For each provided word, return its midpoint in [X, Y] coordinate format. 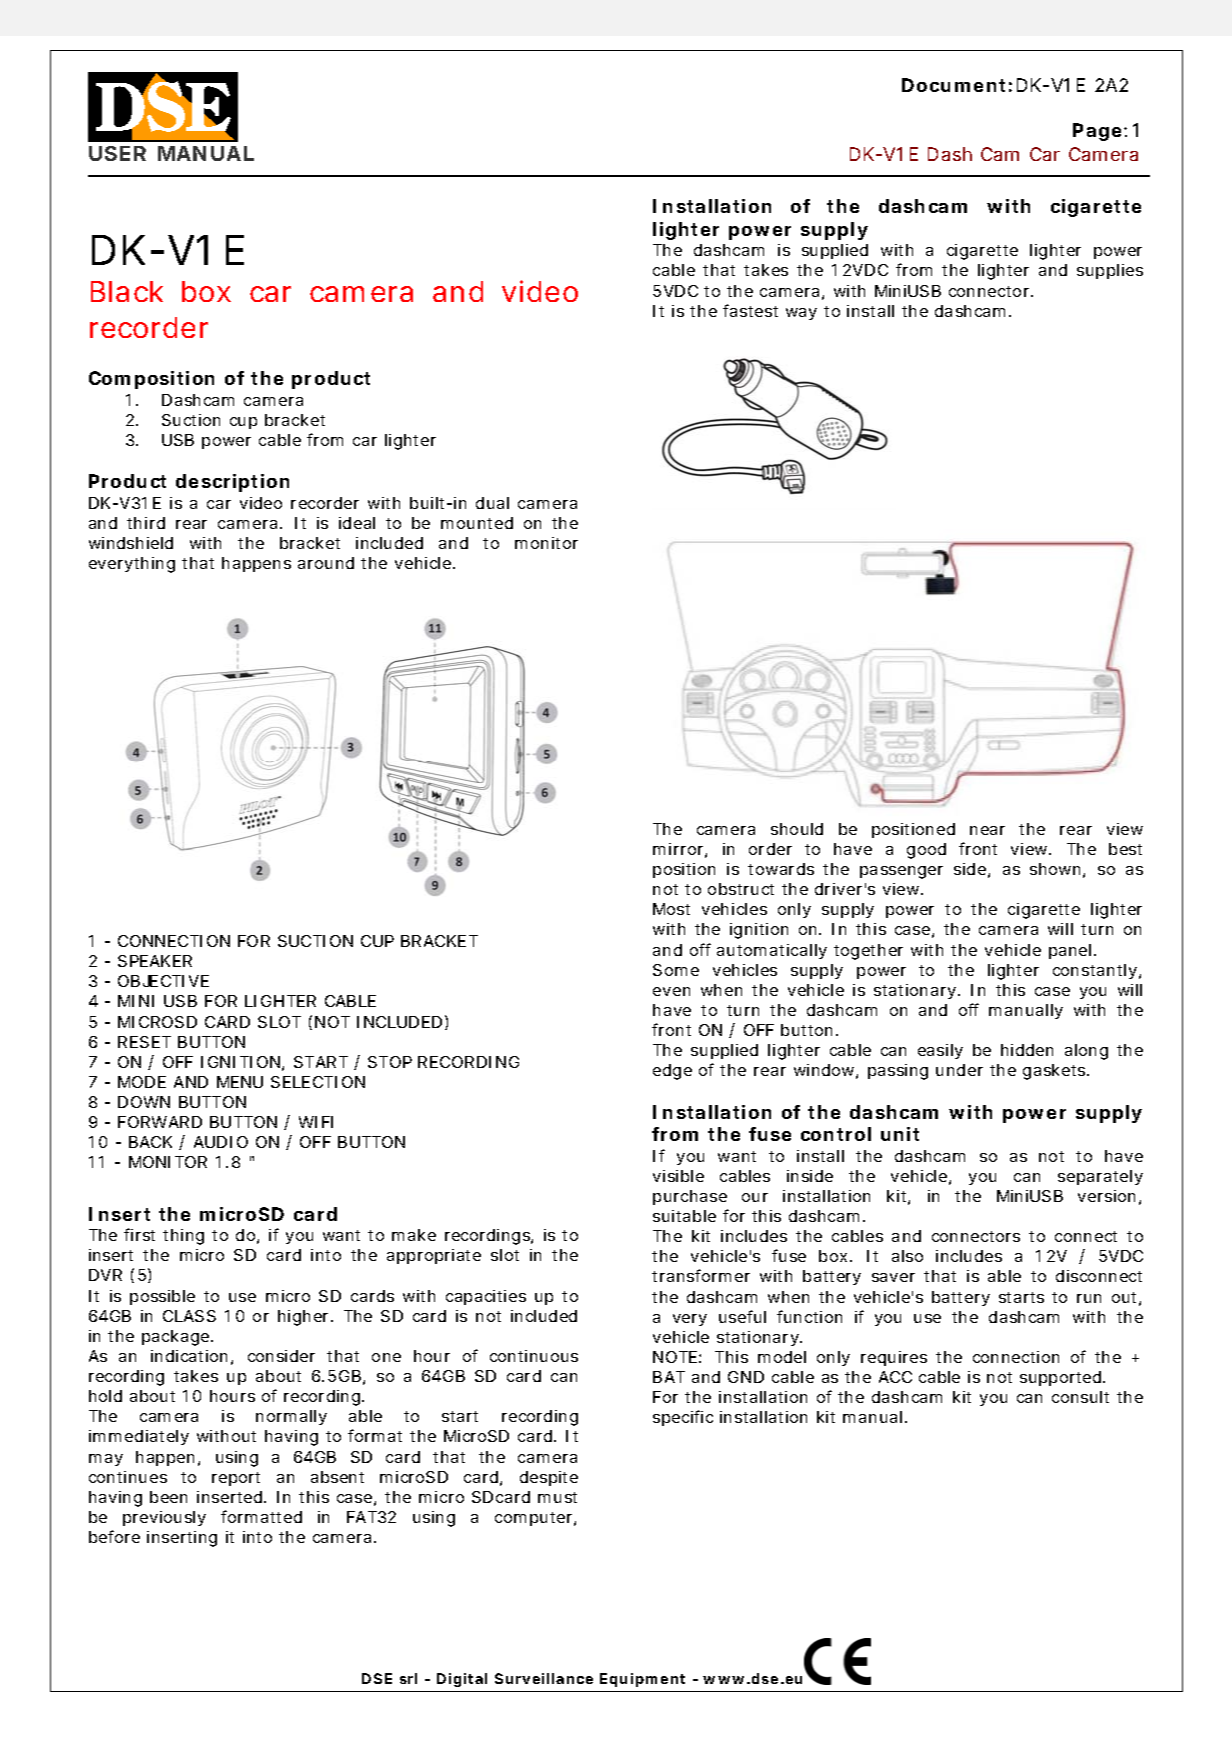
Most [671, 909]
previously [164, 1518]
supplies [1110, 271]
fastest [750, 310]
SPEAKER [155, 961]
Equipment [642, 1680]
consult [1080, 1397]
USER [117, 153]
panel [1070, 951]
